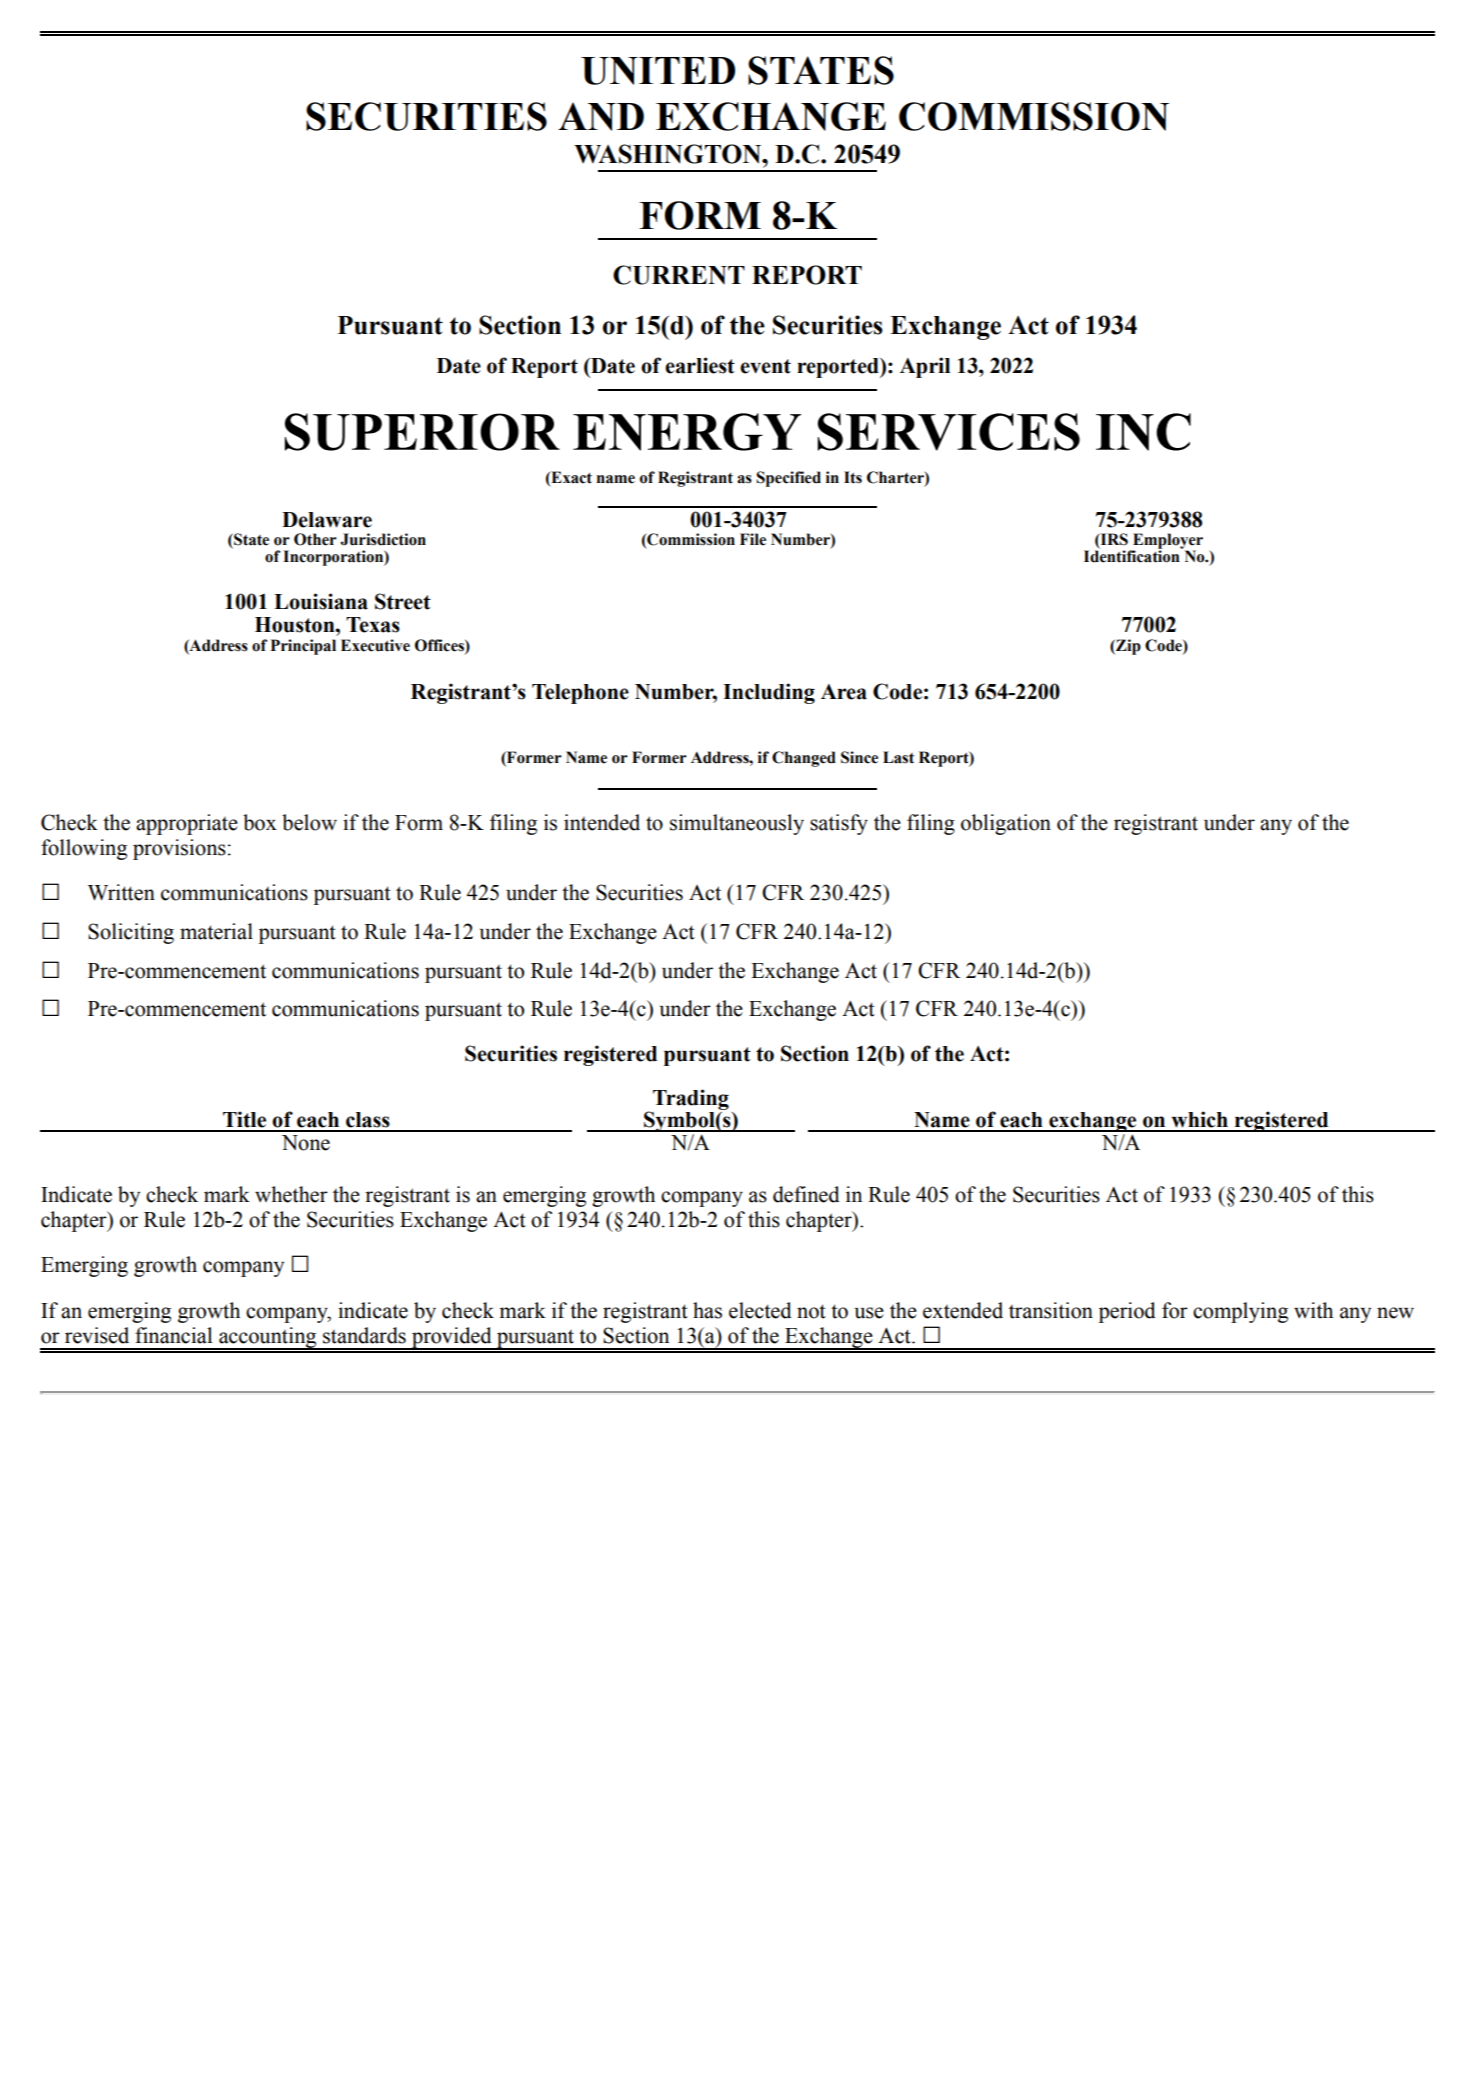 This screenshot has height=2090, width=1477. I want to click on accounting, so click(268, 1338).
